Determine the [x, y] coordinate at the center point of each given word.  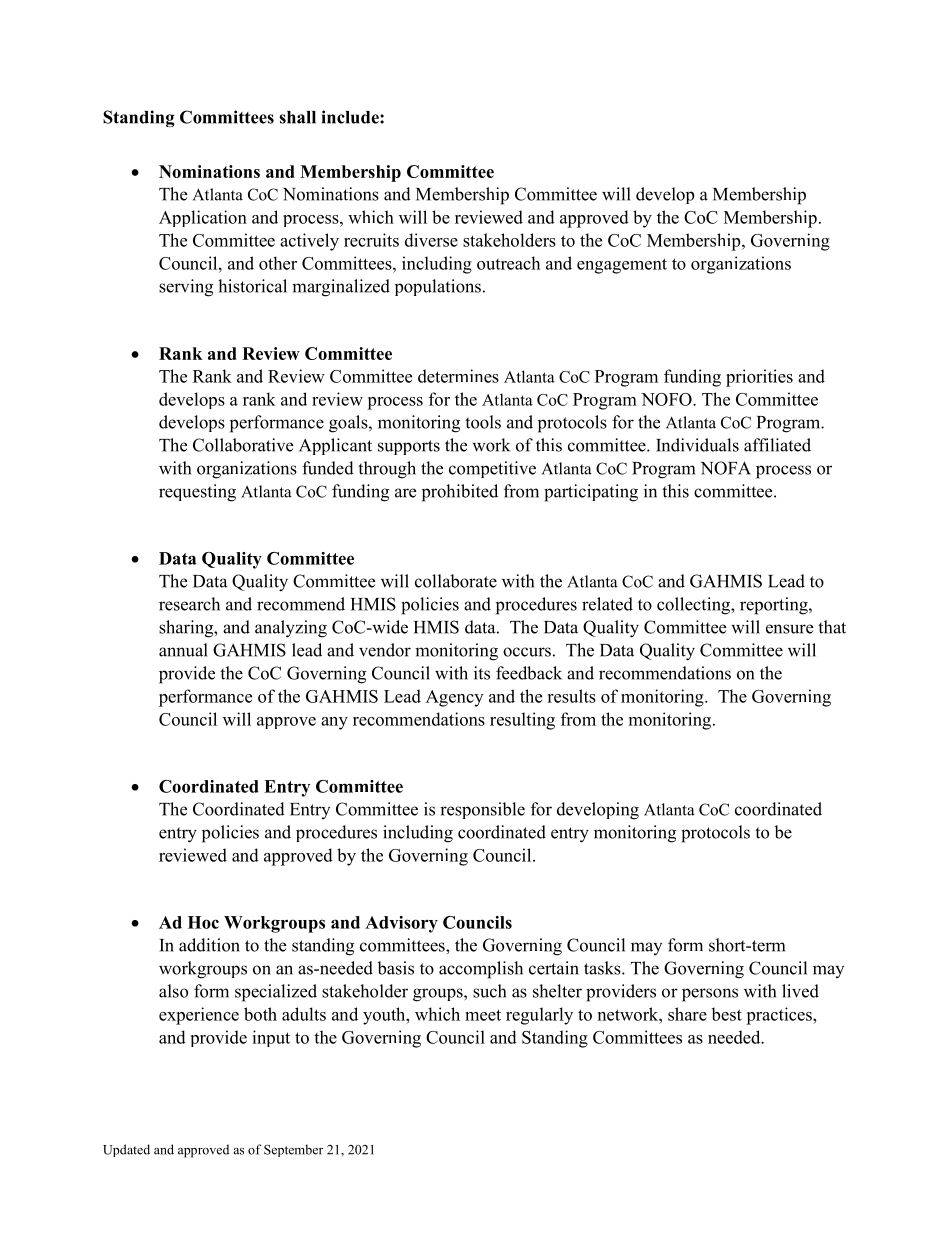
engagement [622, 266]
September [293, 1150]
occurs [527, 652]
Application [203, 218]
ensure [789, 629]
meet [483, 1015]
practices [780, 1016]
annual [183, 650]
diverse [431, 240]
